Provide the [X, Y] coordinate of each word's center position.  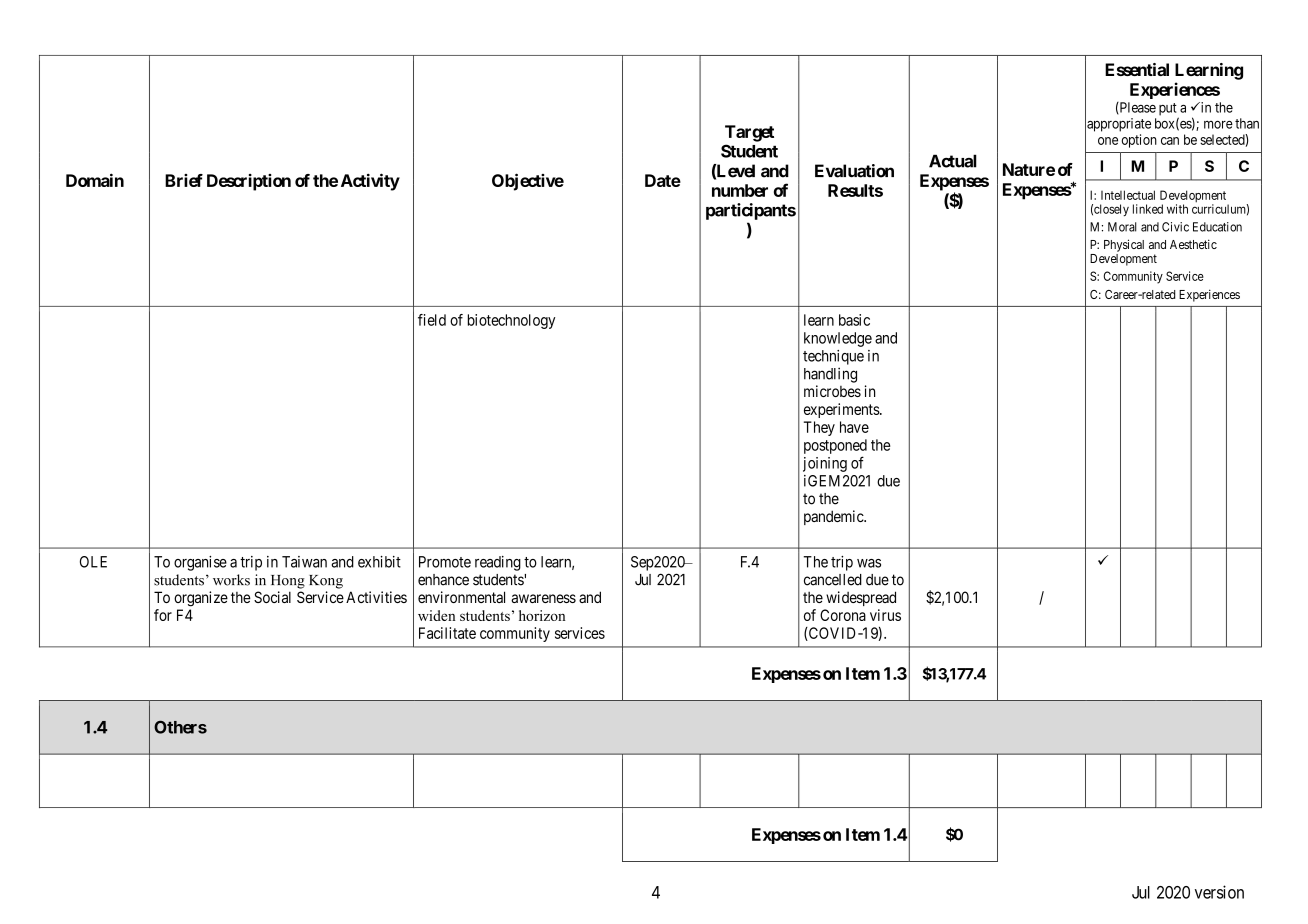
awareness [543, 598]
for [163, 615]
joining [825, 464]
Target [749, 133]
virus [885, 615]
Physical [1124, 245]
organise [200, 563]
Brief [184, 180]
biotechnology [511, 321]
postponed [835, 446]
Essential [1137, 69]
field [432, 320]
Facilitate [447, 633]
